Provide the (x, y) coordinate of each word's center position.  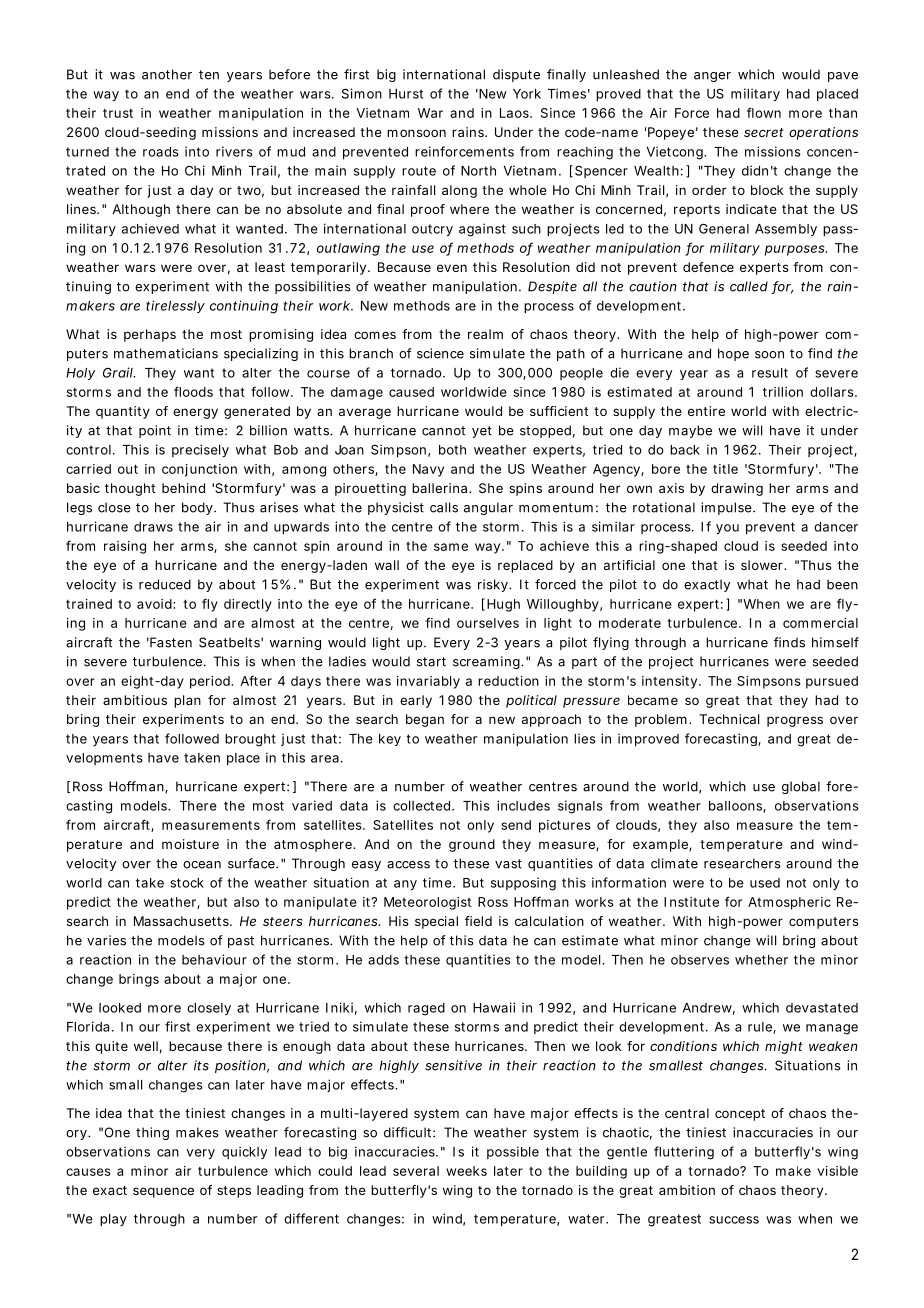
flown (764, 112)
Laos (515, 113)
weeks (466, 1171)
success (734, 1220)
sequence (163, 1192)
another (167, 74)
